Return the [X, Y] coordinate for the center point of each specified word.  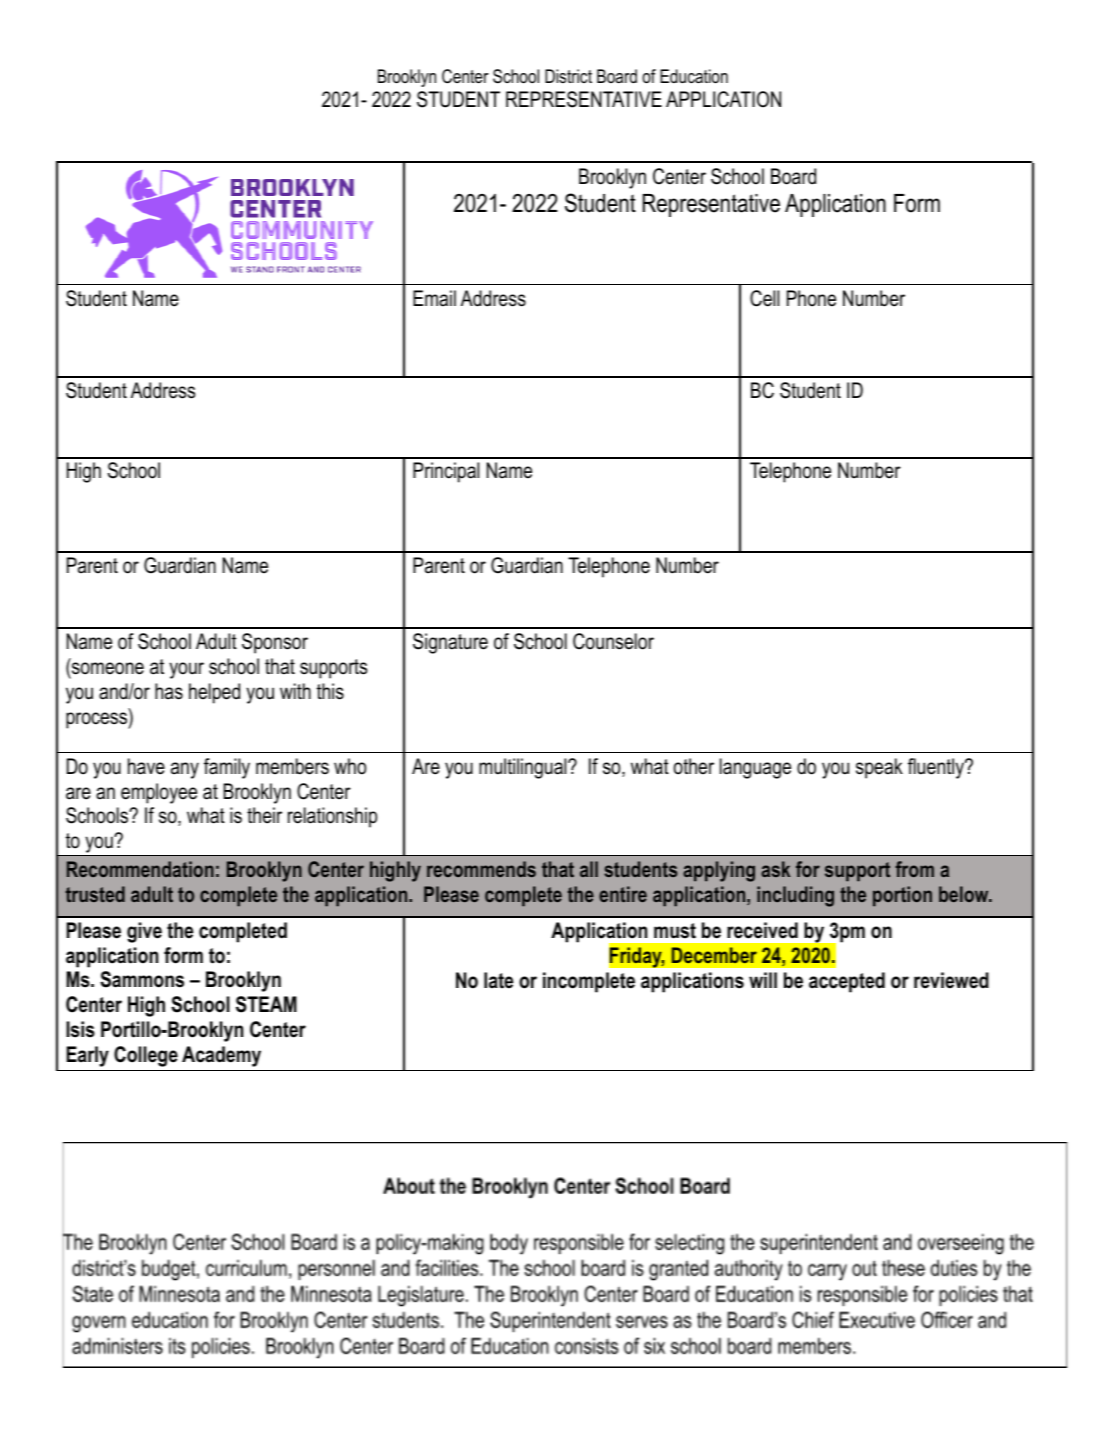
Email [434, 298]
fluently [937, 768]
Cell [764, 298]
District [568, 76]
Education [694, 76]
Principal [446, 472]
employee [159, 793]
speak [879, 768]
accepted [847, 982]
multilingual [524, 768]
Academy [221, 1056]
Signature [450, 643]
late [498, 980]
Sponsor [275, 643]
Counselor [613, 641]
